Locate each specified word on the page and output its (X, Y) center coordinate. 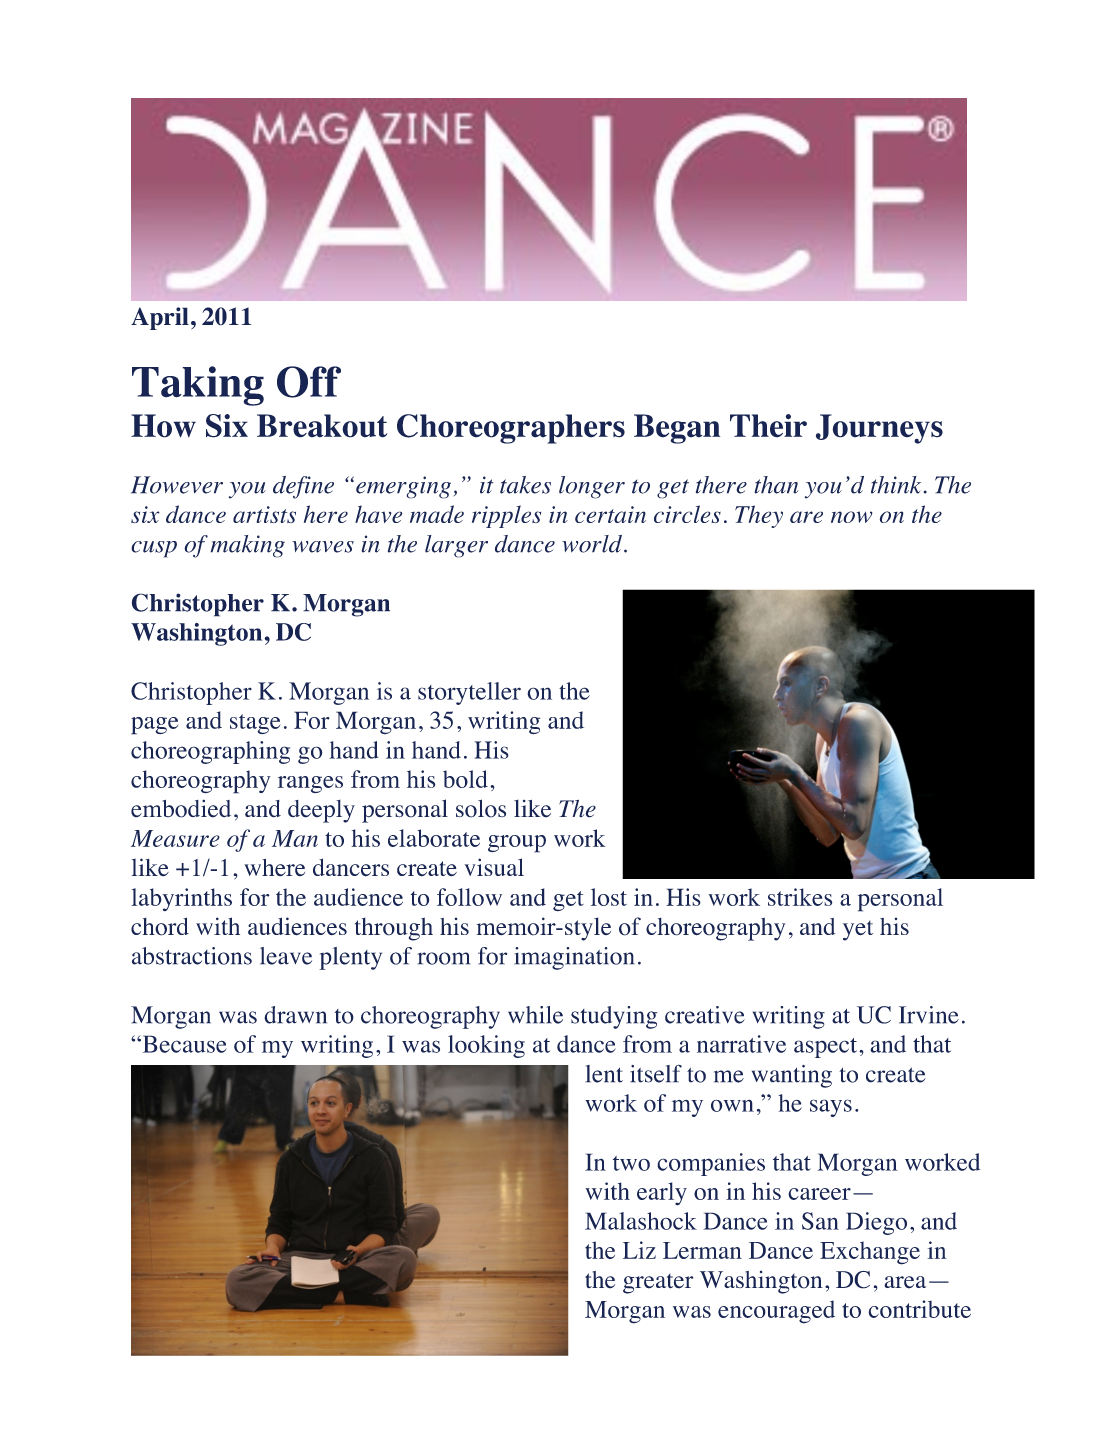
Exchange (870, 1253)
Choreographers (511, 429)
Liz (639, 1250)
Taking (198, 386)
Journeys (879, 429)
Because (183, 1044)
